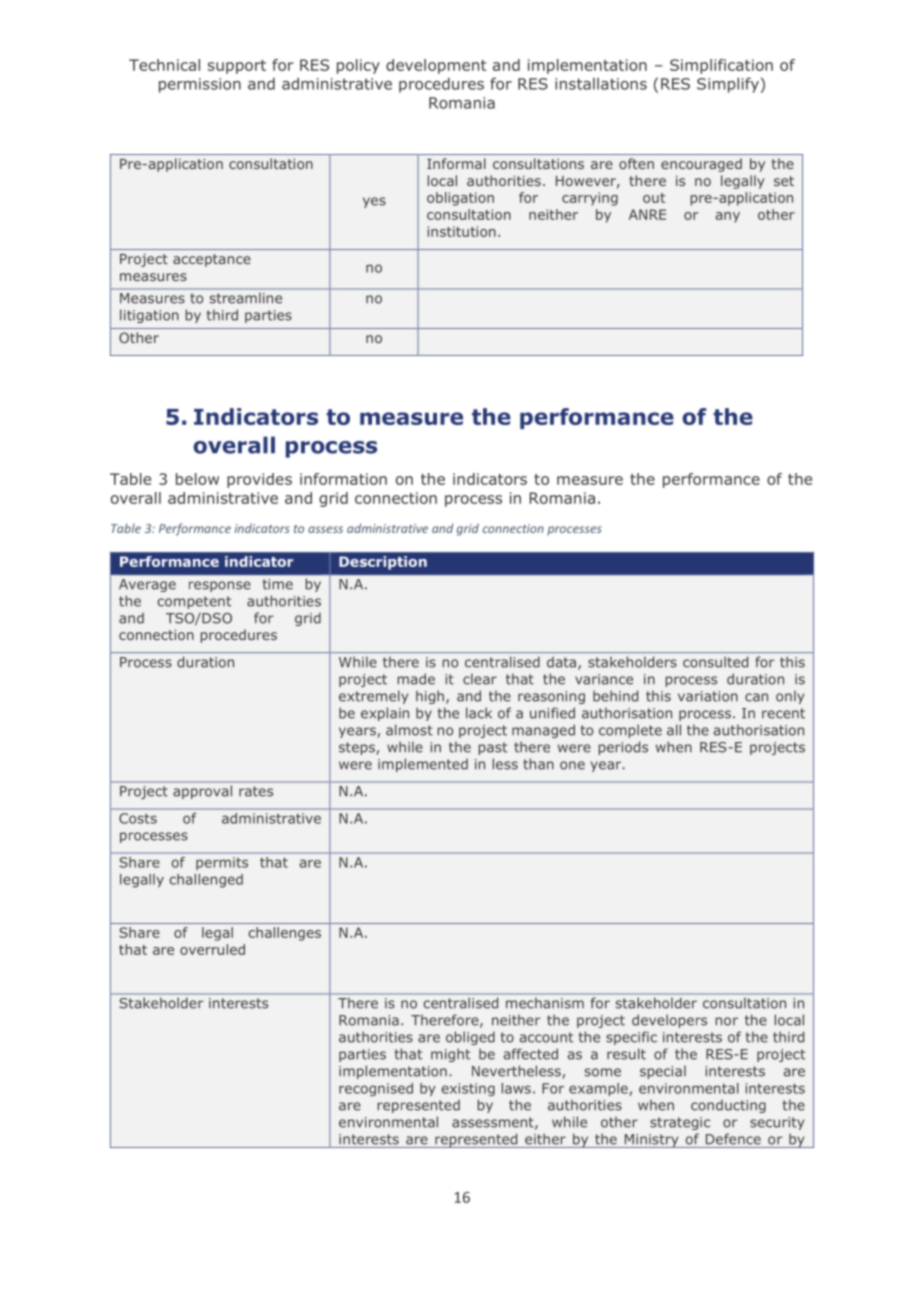  I want to click on consulted, so click(715, 662).
